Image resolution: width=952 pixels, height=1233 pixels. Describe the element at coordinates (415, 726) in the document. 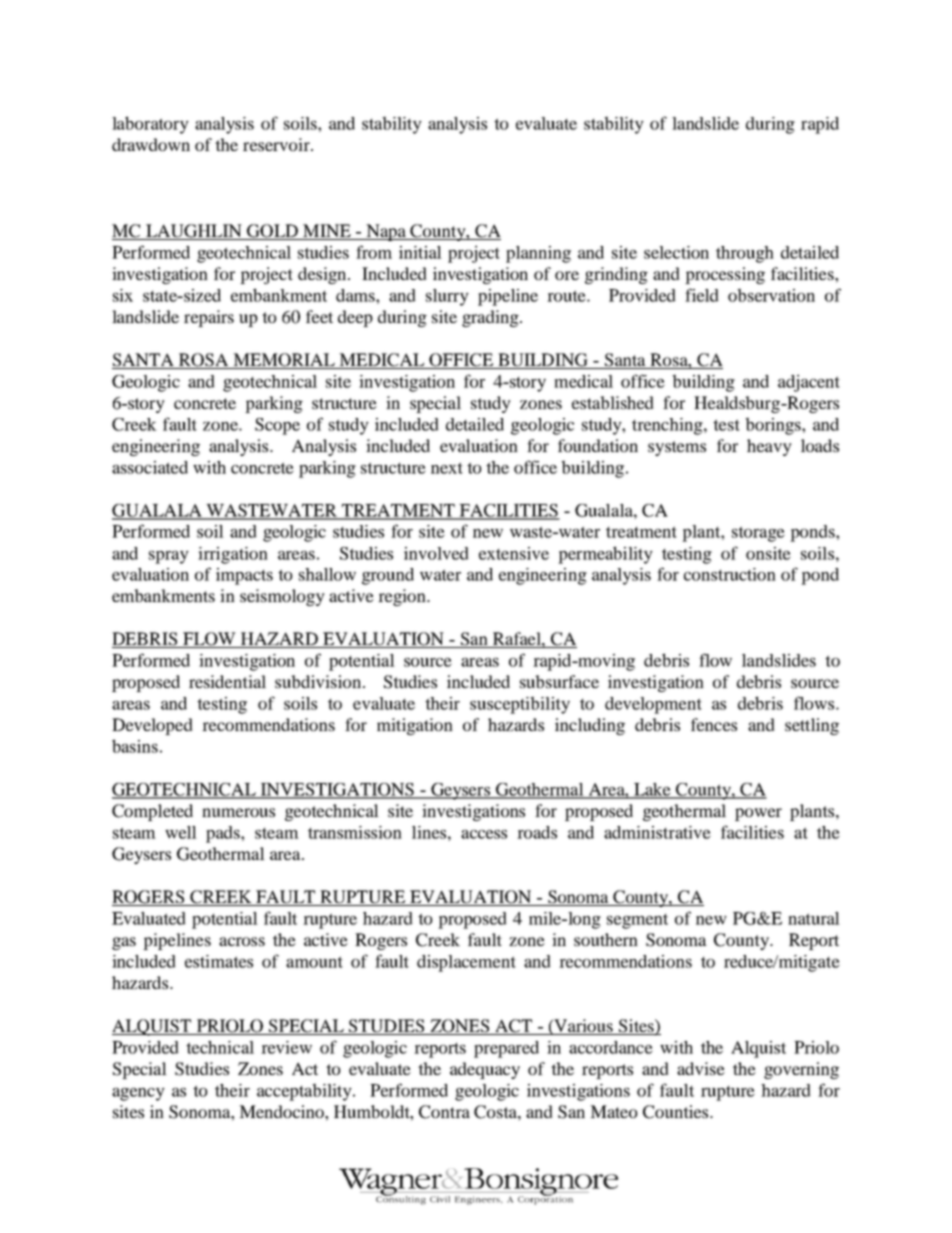

I see `mitigation` at that location.
